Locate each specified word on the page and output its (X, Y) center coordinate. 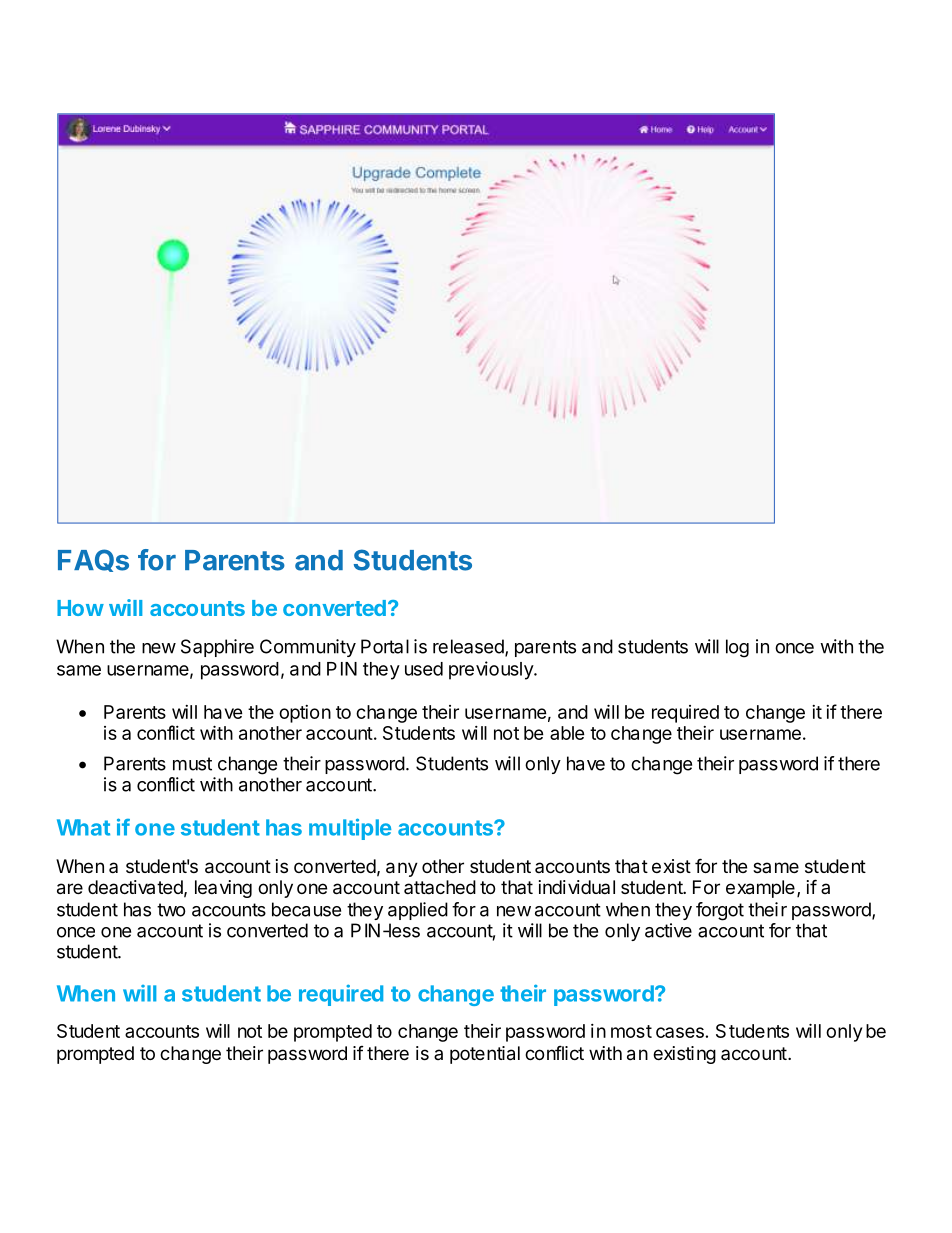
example (760, 889)
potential (485, 1055)
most (631, 1031)
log (737, 648)
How (80, 608)
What (83, 827)
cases (680, 1032)
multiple (350, 829)
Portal (385, 646)
